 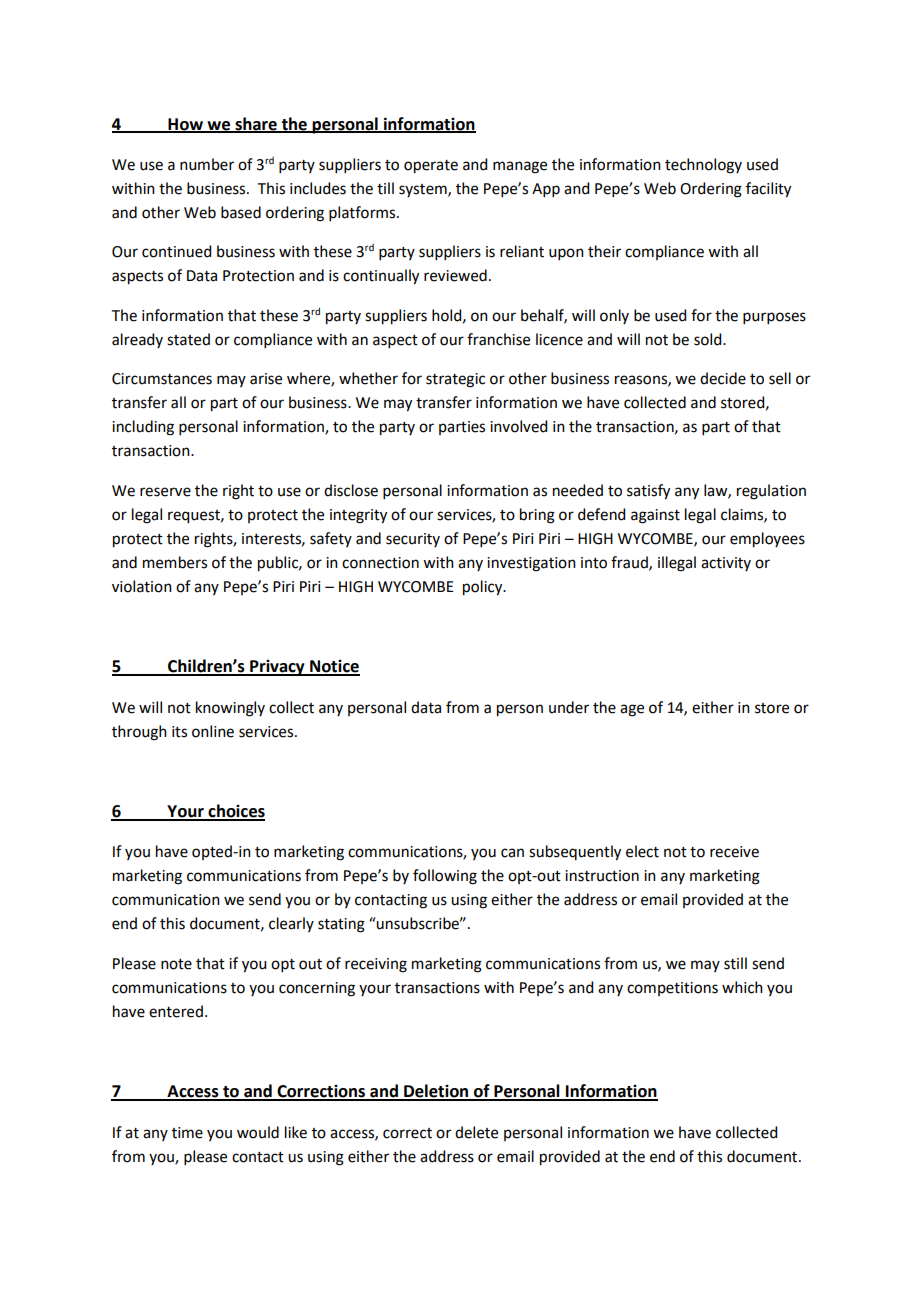 I want to click on reserve, so click(x=165, y=492).
